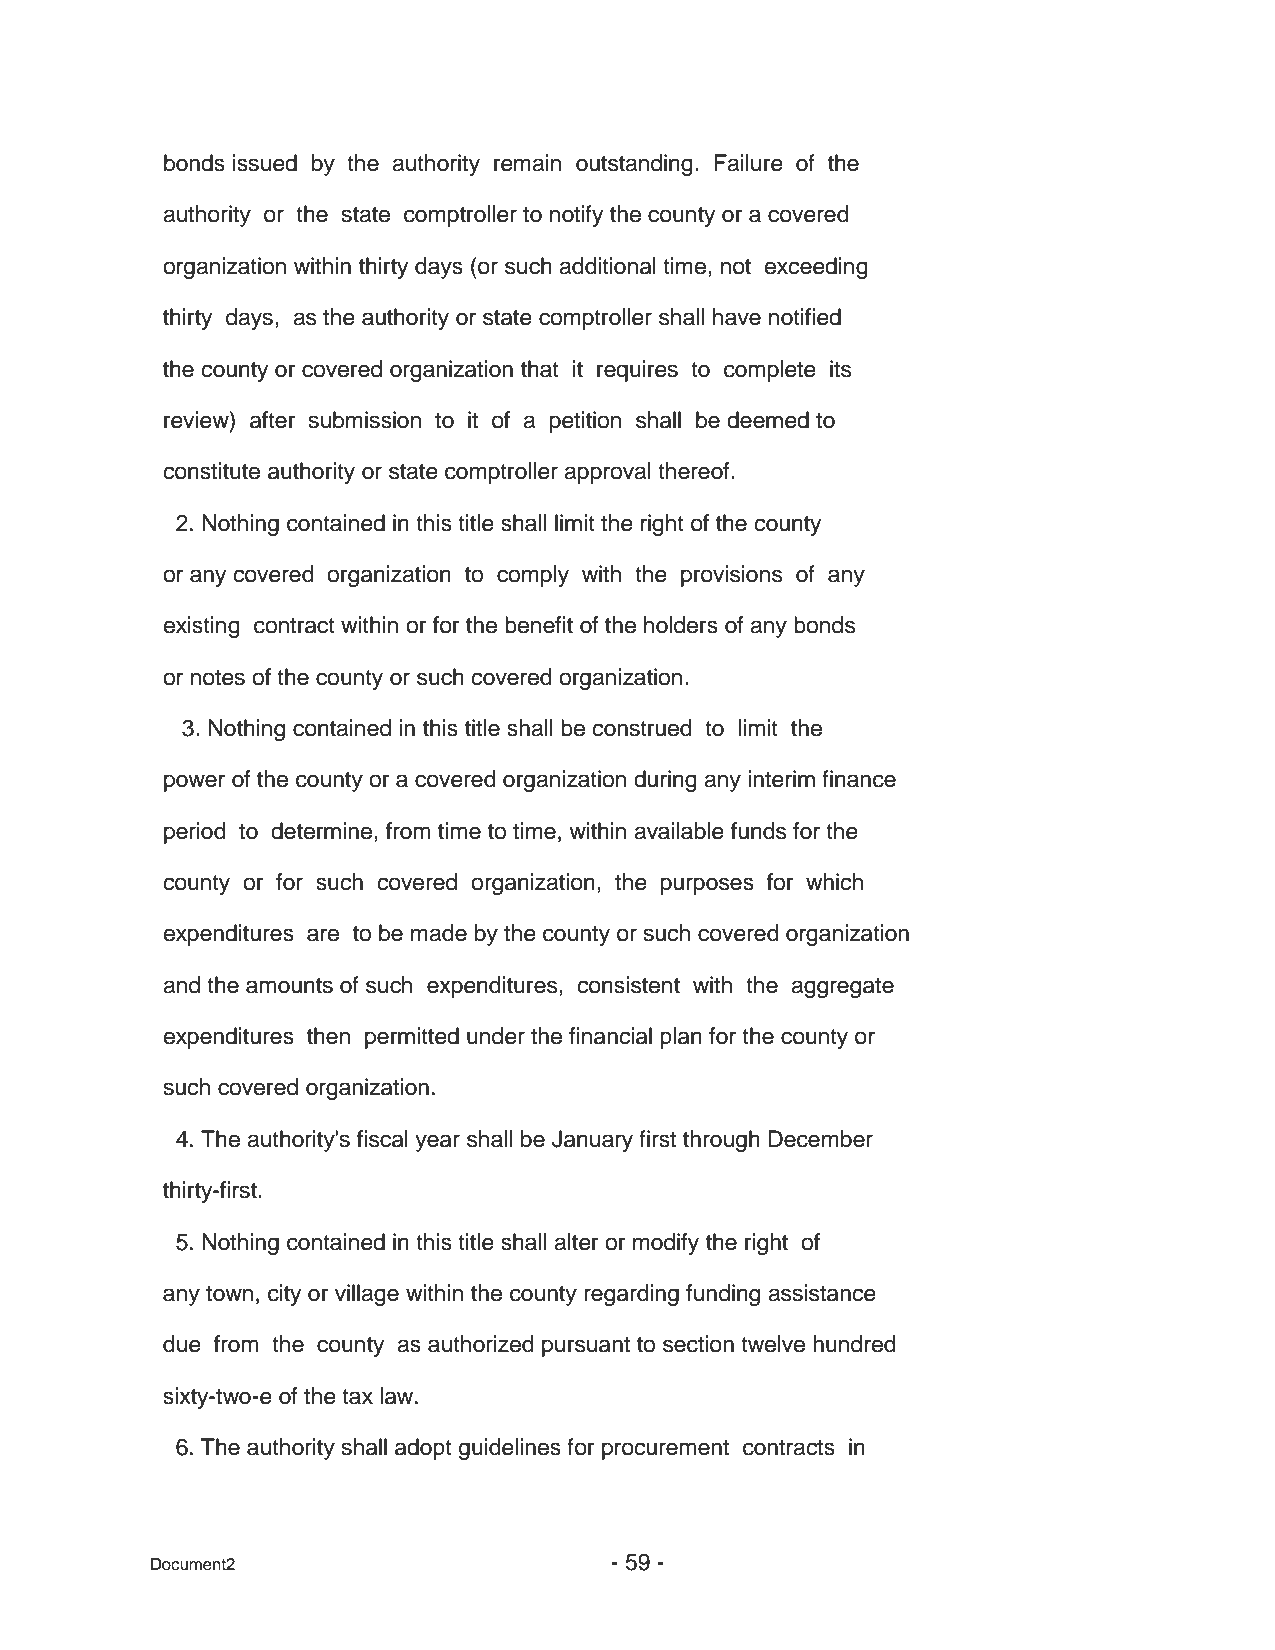  Describe the element at coordinates (323, 831) in the page. I see `determine` at that location.
